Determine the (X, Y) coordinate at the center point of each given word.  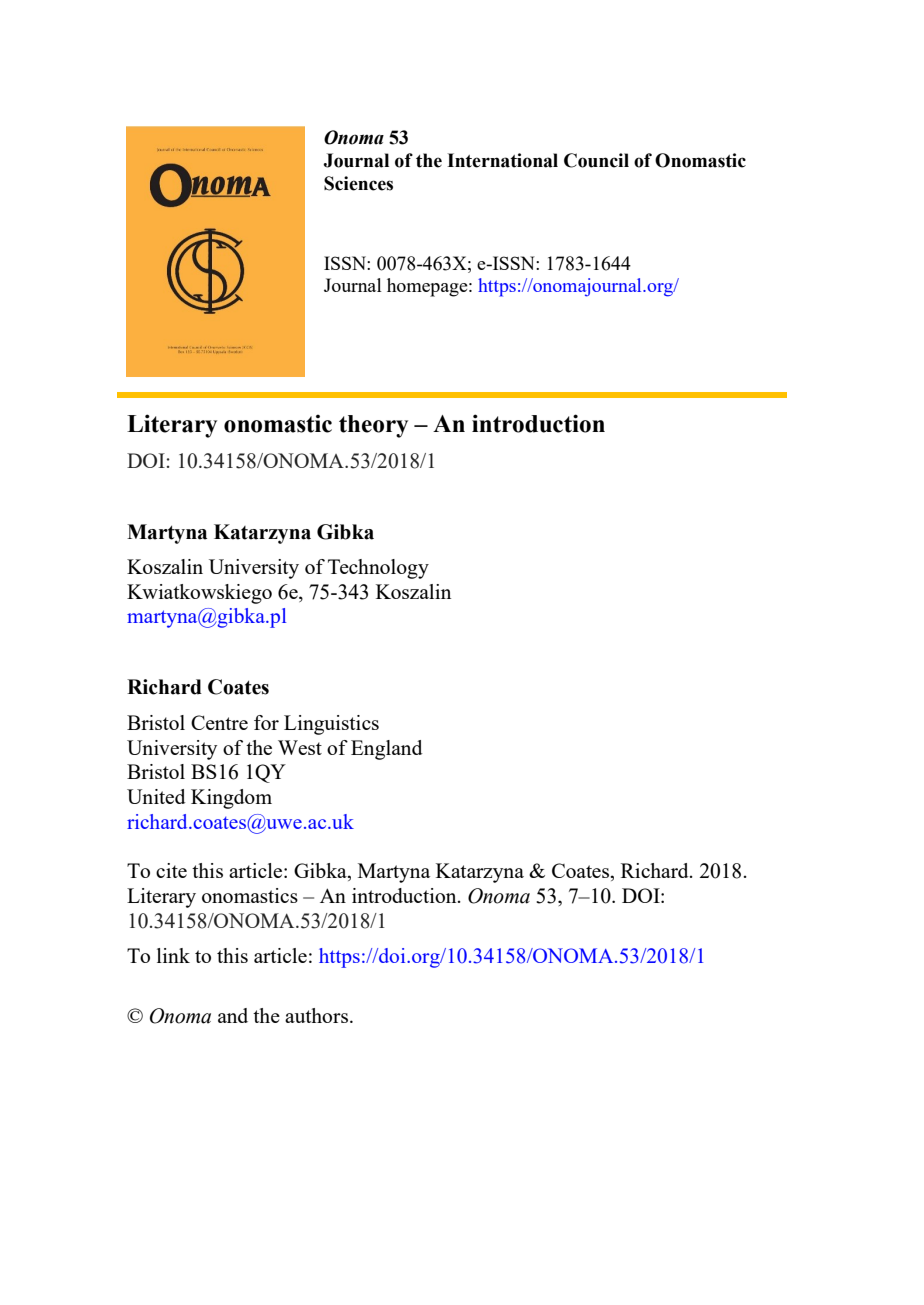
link (173, 955)
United (156, 796)
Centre (219, 722)
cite (171, 870)
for (266, 722)
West (300, 747)
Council (596, 160)
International (502, 160)
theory (373, 426)
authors (318, 1015)
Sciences (358, 183)
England (387, 750)
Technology (378, 569)
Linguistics (331, 725)
